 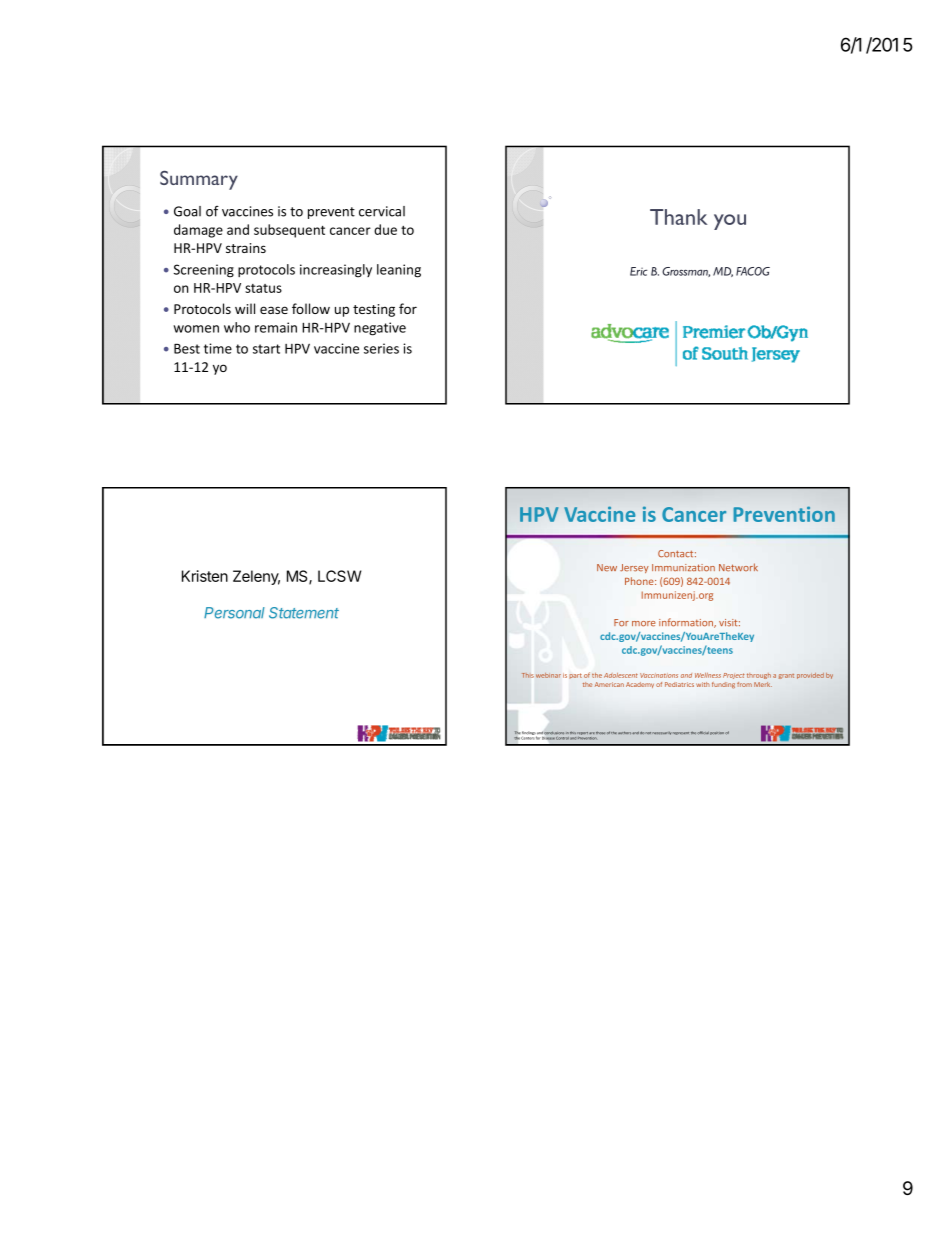 I want to click on Thank, so click(x=679, y=217).
